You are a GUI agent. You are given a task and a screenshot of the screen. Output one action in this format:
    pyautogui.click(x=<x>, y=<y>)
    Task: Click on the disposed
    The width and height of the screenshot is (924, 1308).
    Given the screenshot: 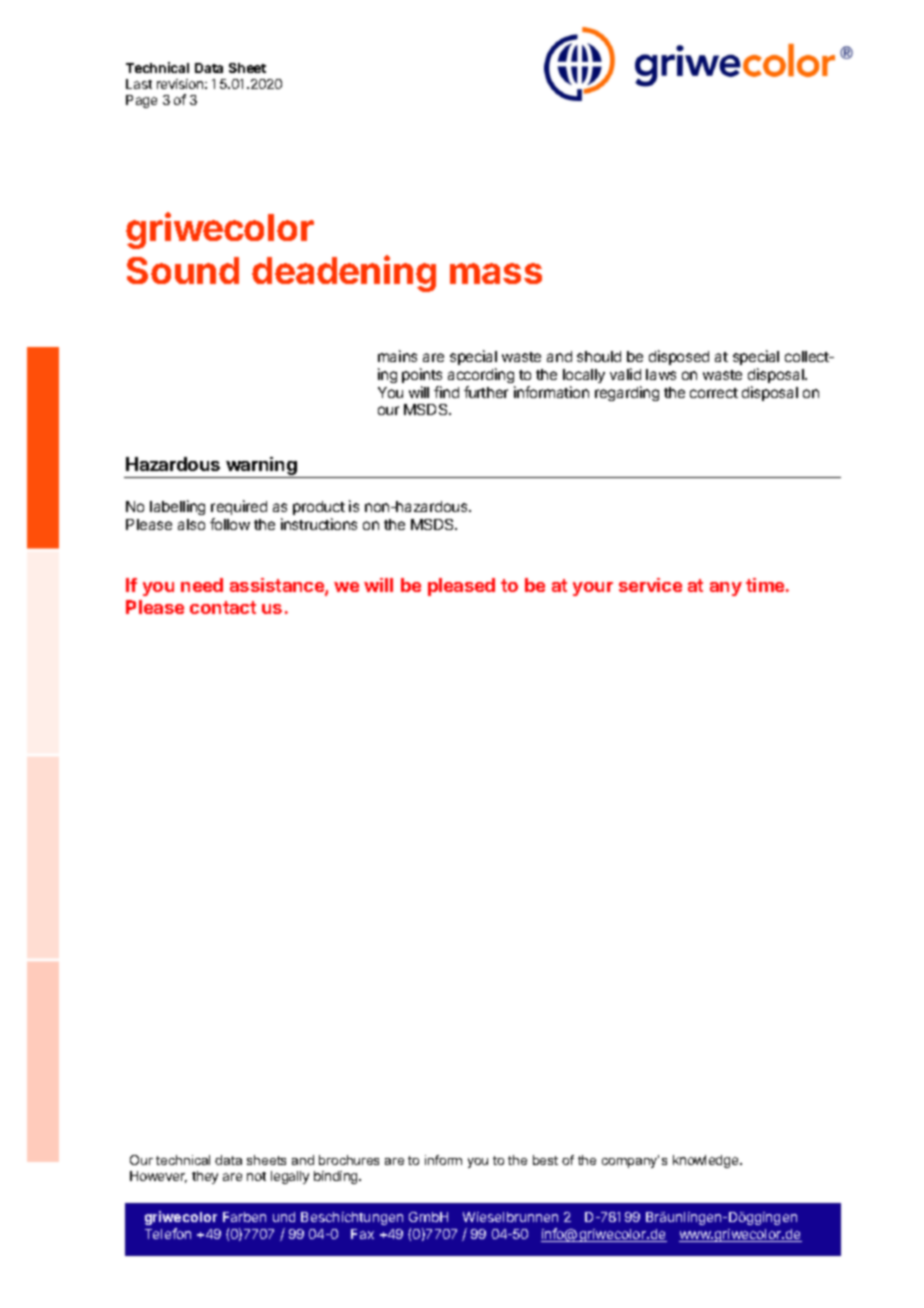 What is the action you would take?
    pyautogui.click(x=679, y=357)
